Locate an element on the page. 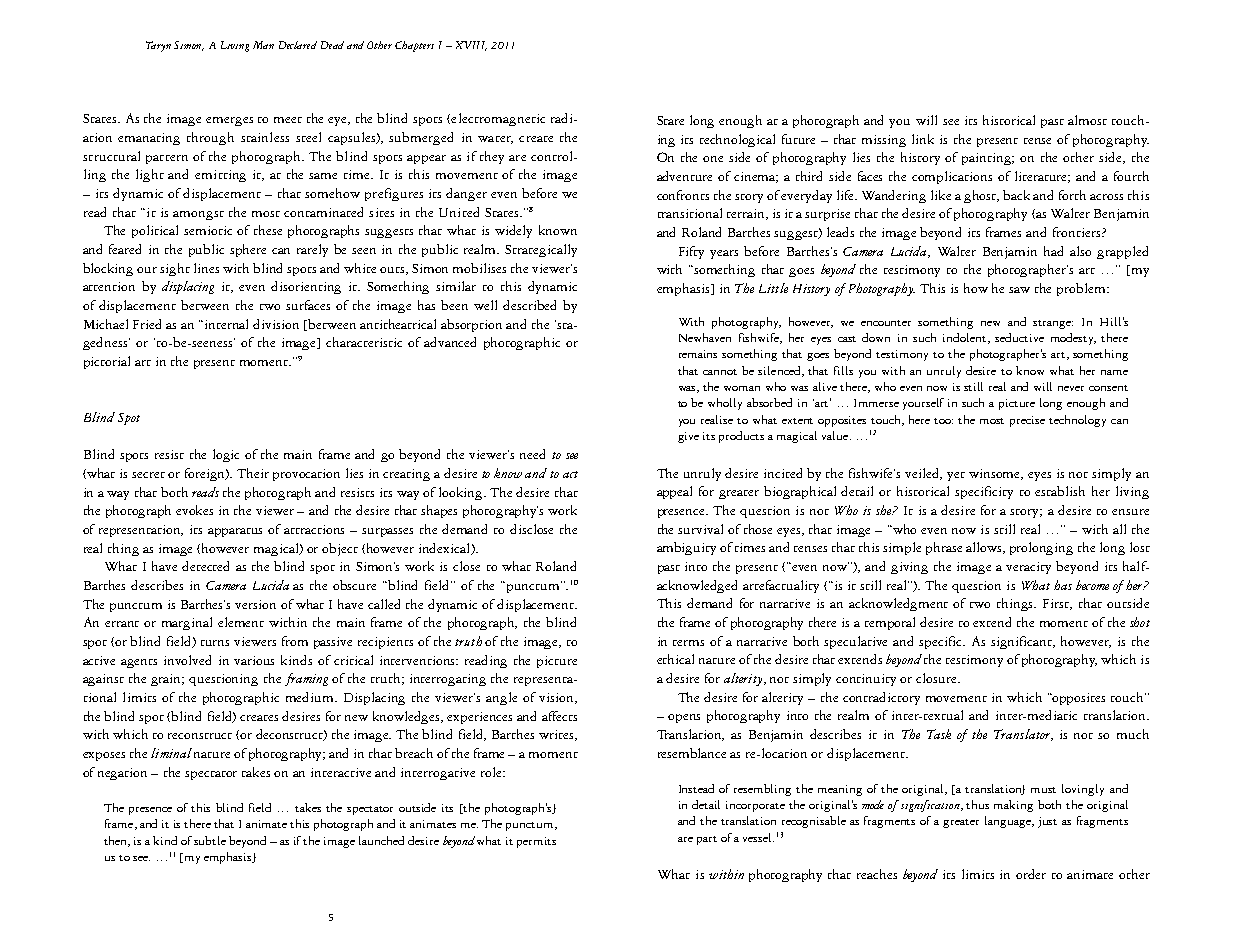 The height and width of the document is (952, 1233). Their is located at coordinates (253, 473).
